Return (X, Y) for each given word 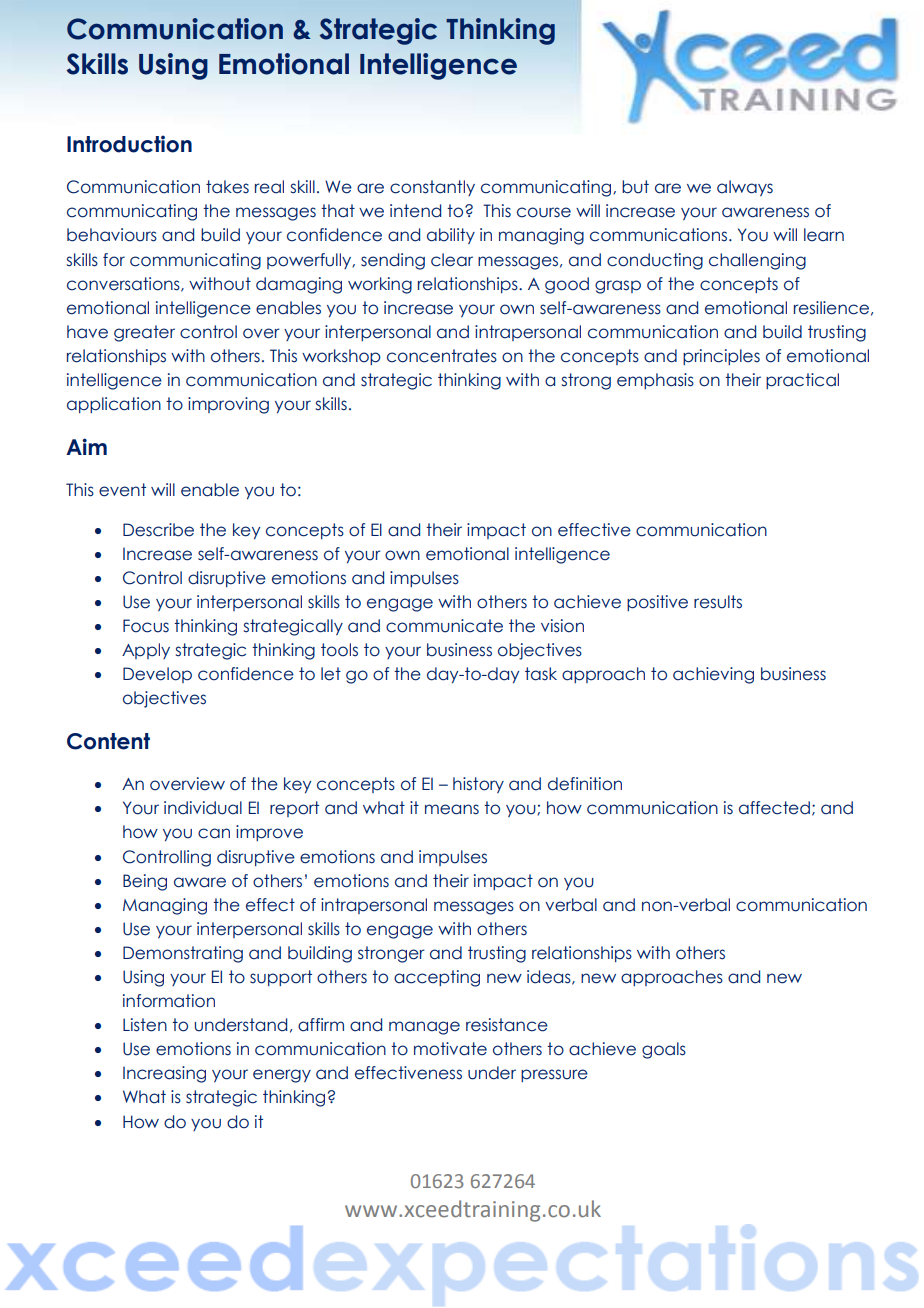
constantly (432, 188)
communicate (444, 626)
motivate (450, 1049)
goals (664, 1050)
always (745, 188)
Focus (146, 626)
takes (227, 187)
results (718, 602)
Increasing (164, 1074)
